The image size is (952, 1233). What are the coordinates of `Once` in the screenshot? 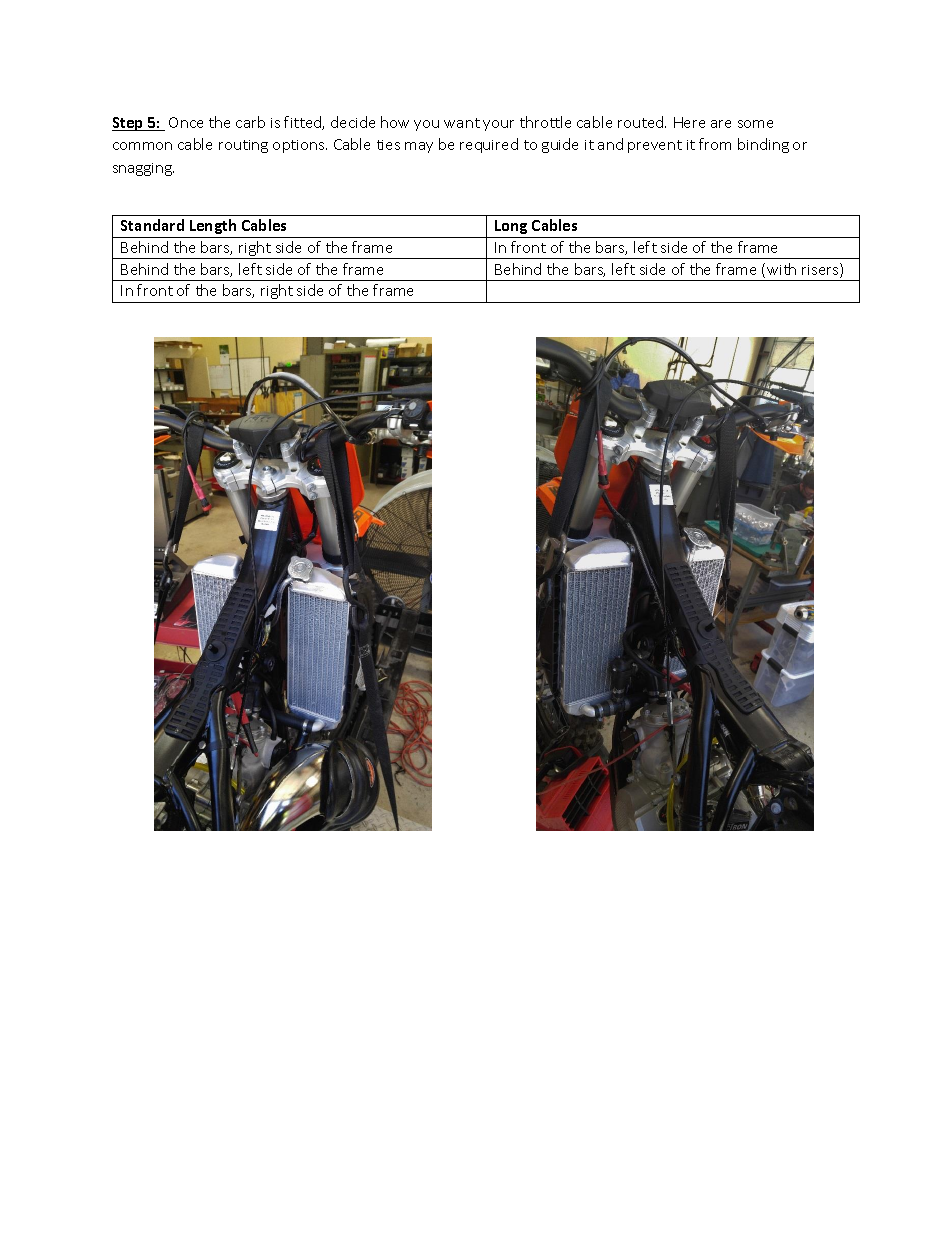 It's located at (186, 122).
